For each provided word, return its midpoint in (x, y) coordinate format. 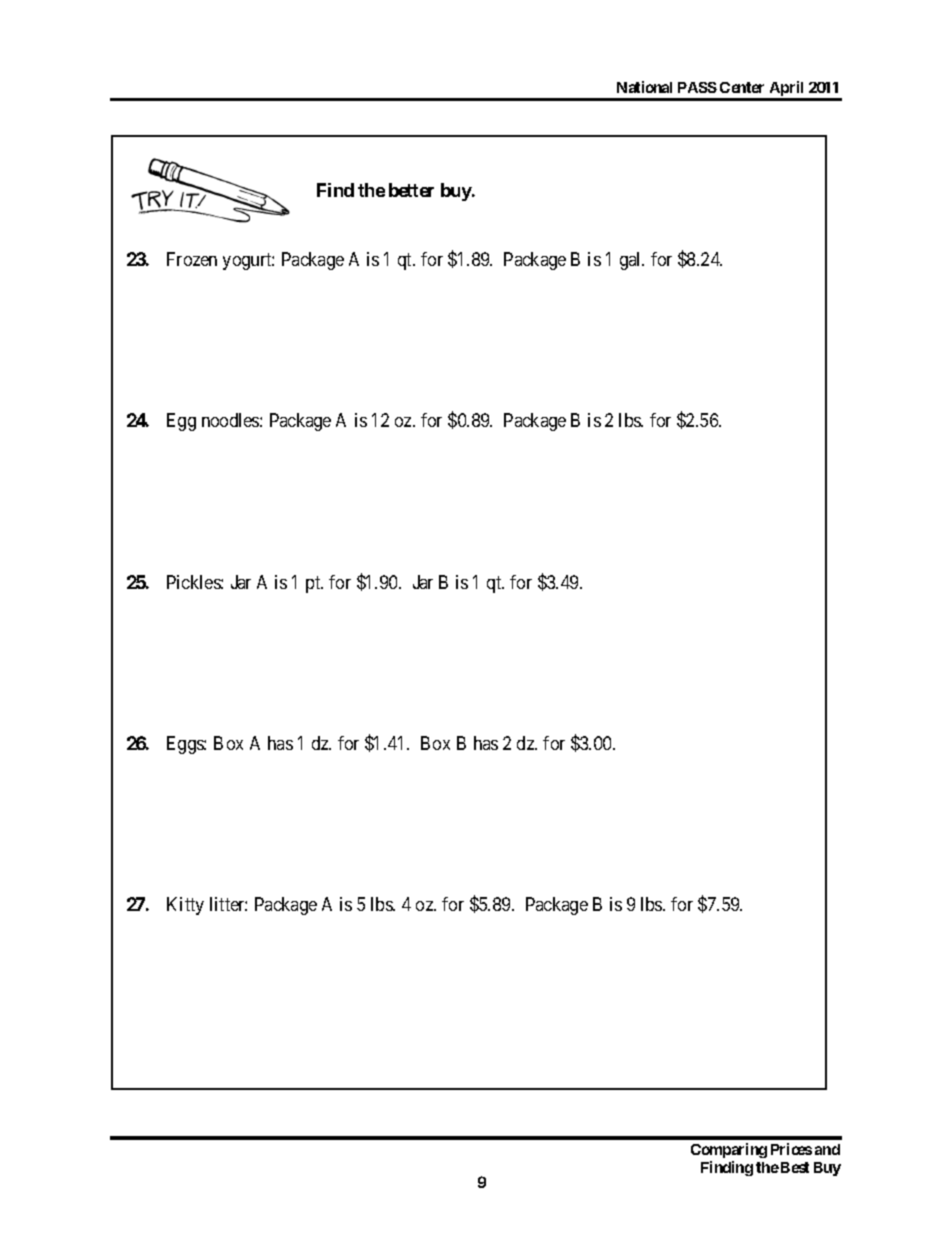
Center (742, 87)
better (411, 190)
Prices (791, 1149)
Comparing (729, 1150)
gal (632, 261)
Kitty (185, 906)
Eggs (186, 745)
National (644, 87)
